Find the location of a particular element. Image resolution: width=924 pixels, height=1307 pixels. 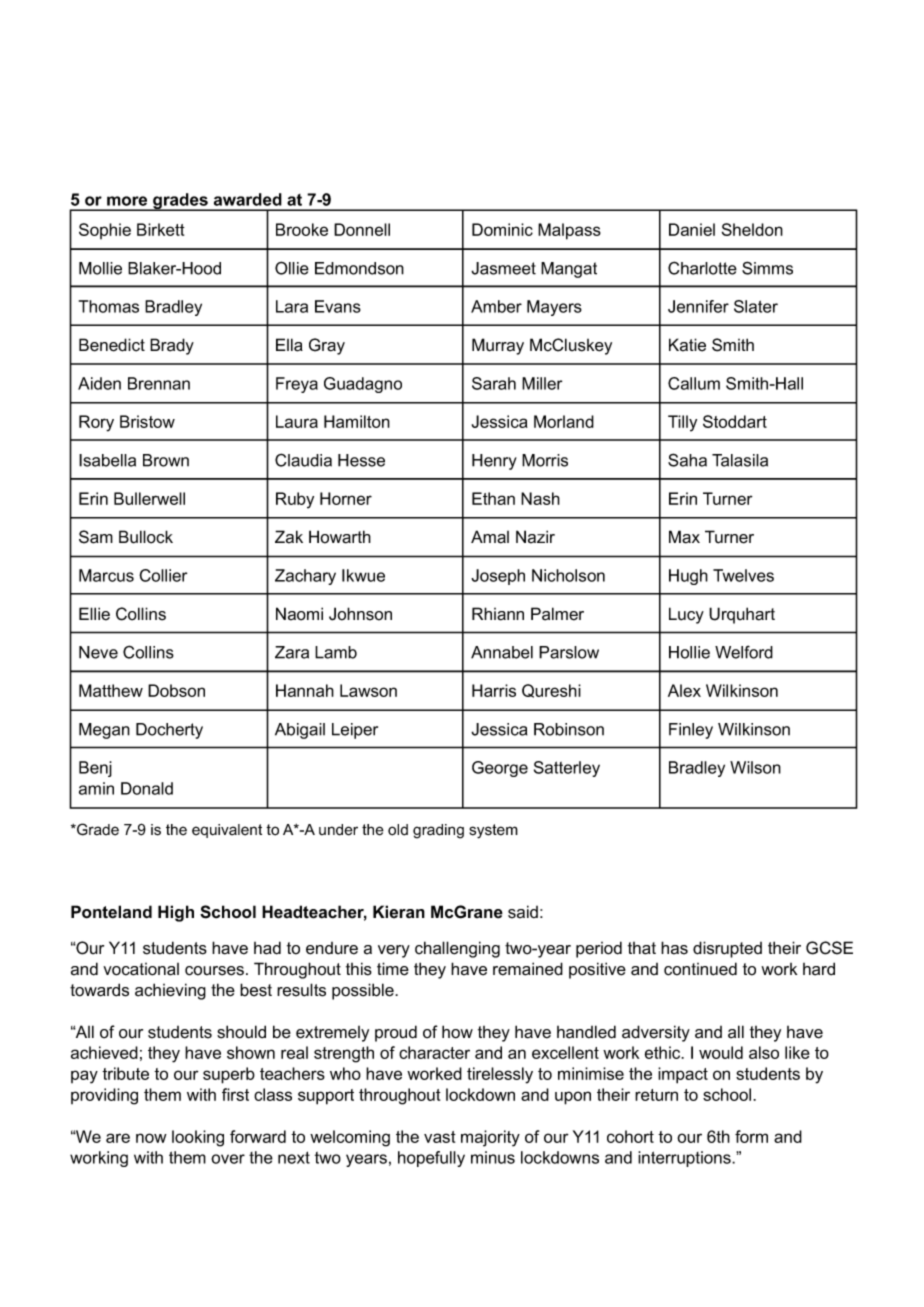

more is located at coordinates (127, 201).
